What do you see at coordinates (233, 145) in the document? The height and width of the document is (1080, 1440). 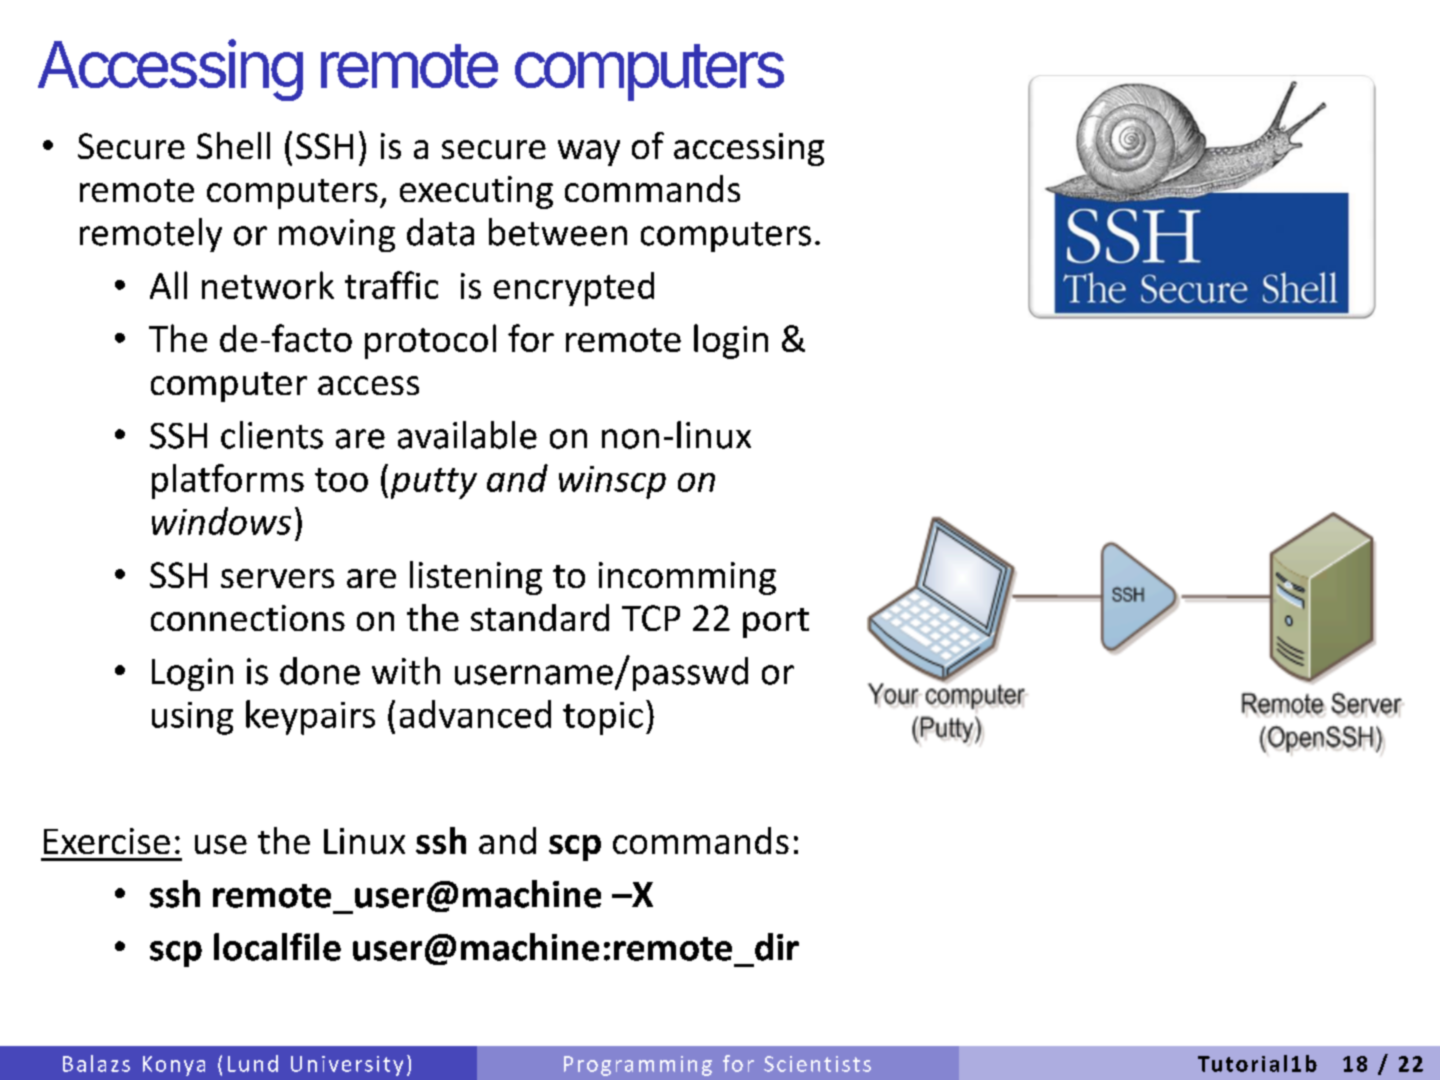 I see `Shell` at bounding box center [233, 145].
